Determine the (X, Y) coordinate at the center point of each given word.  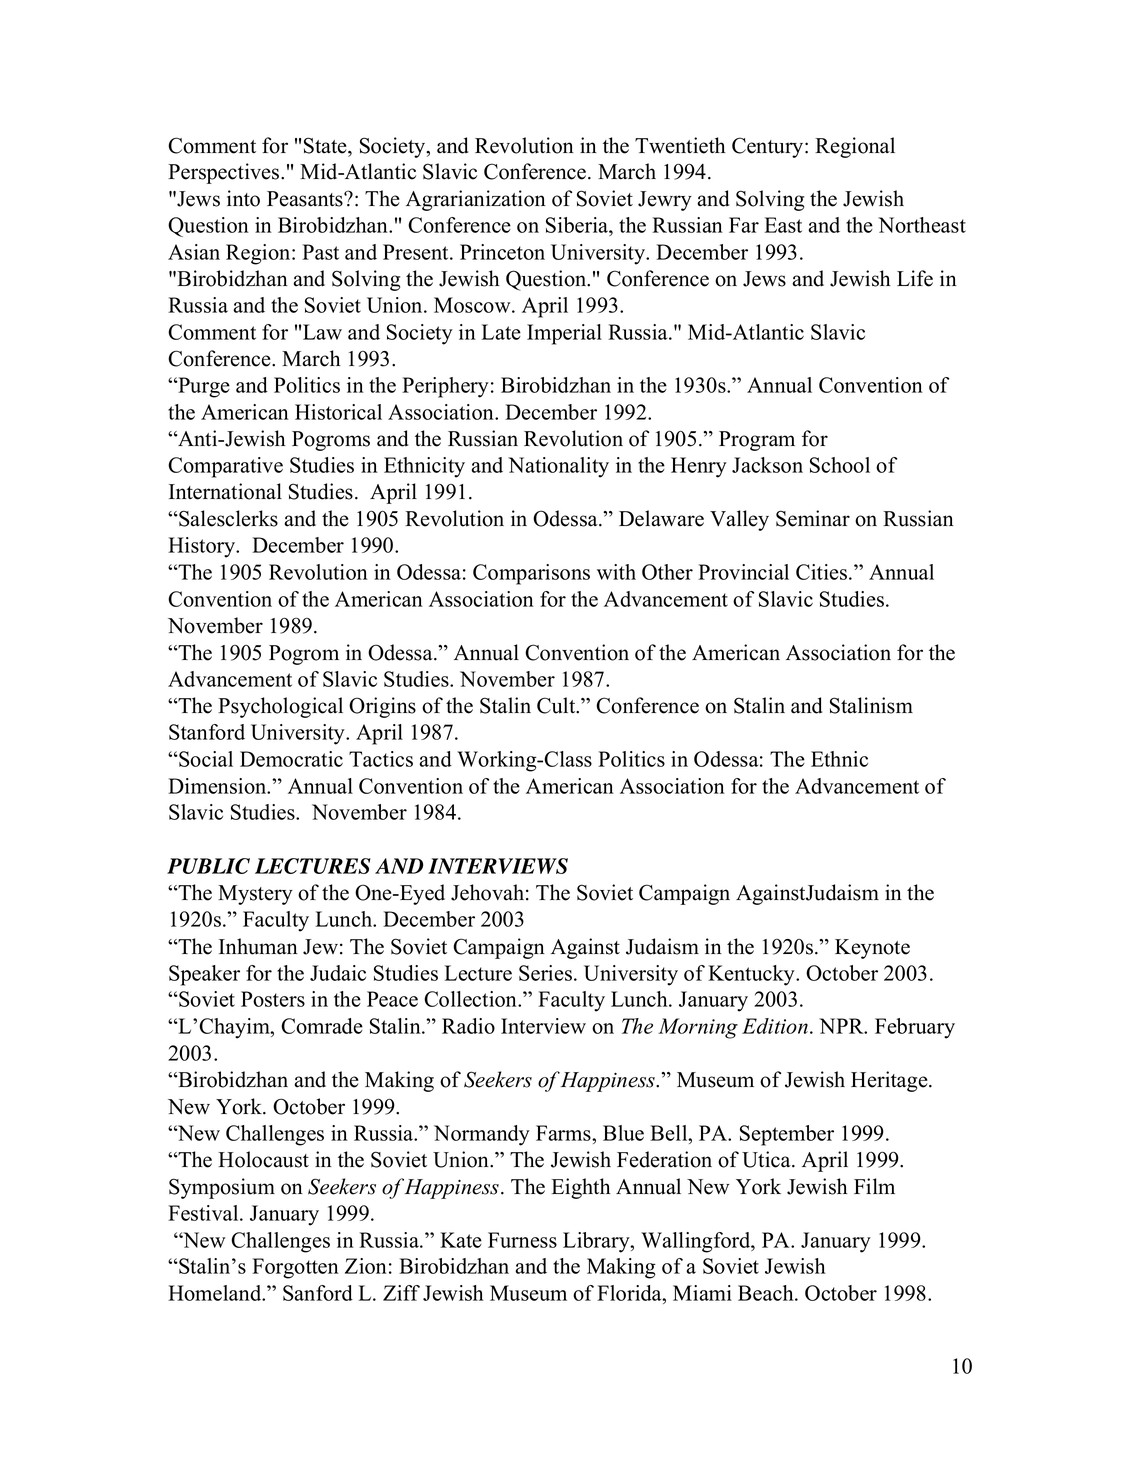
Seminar (813, 518)
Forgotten (295, 1268)
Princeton (502, 252)
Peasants (306, 199)
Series (545, 973)
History (203, 547)
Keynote (872, 949)
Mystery (255, 895)
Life (915, 278)
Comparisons (531, 574)
